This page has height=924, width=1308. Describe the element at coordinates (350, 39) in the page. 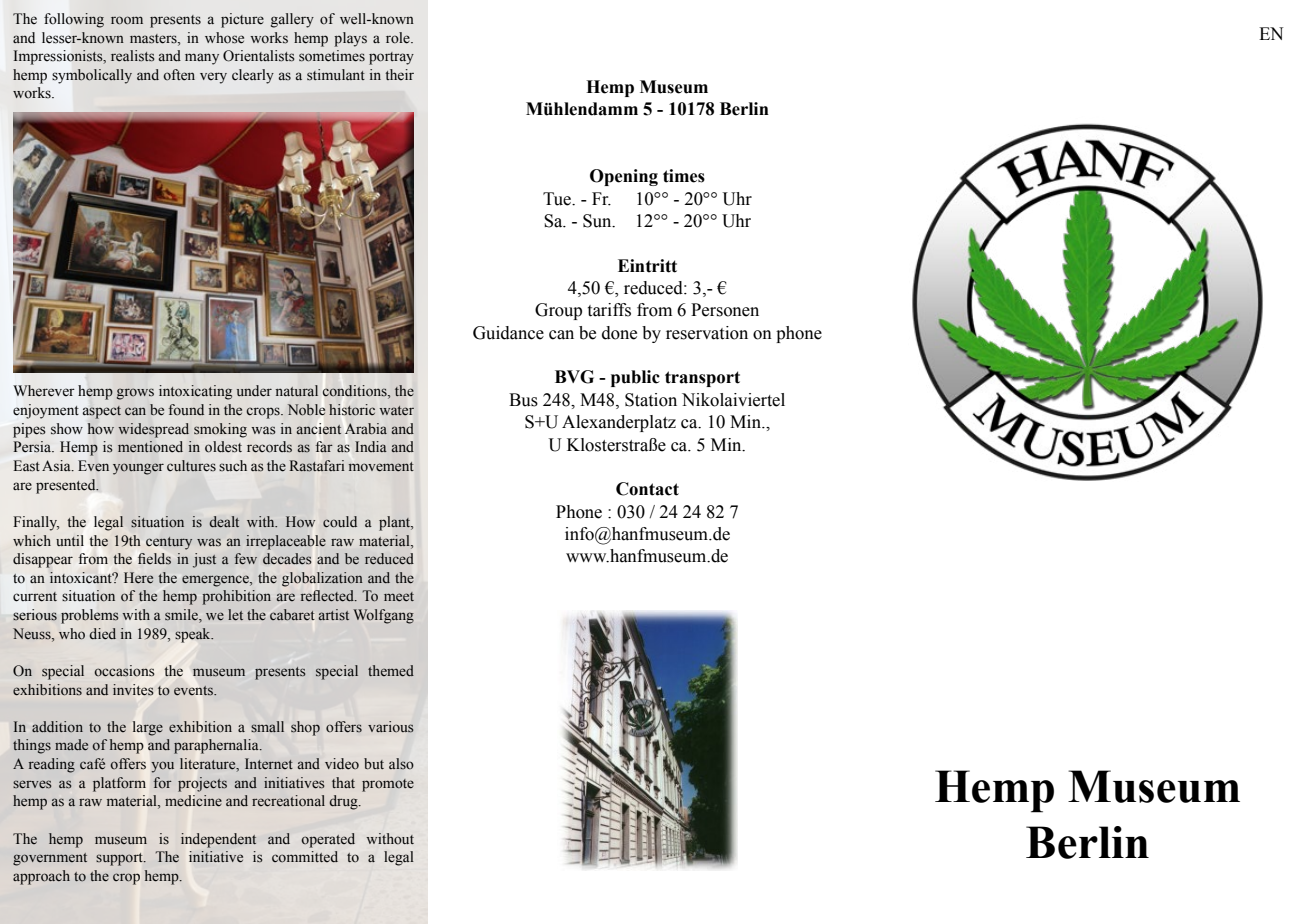

I see `plays` at that location.
